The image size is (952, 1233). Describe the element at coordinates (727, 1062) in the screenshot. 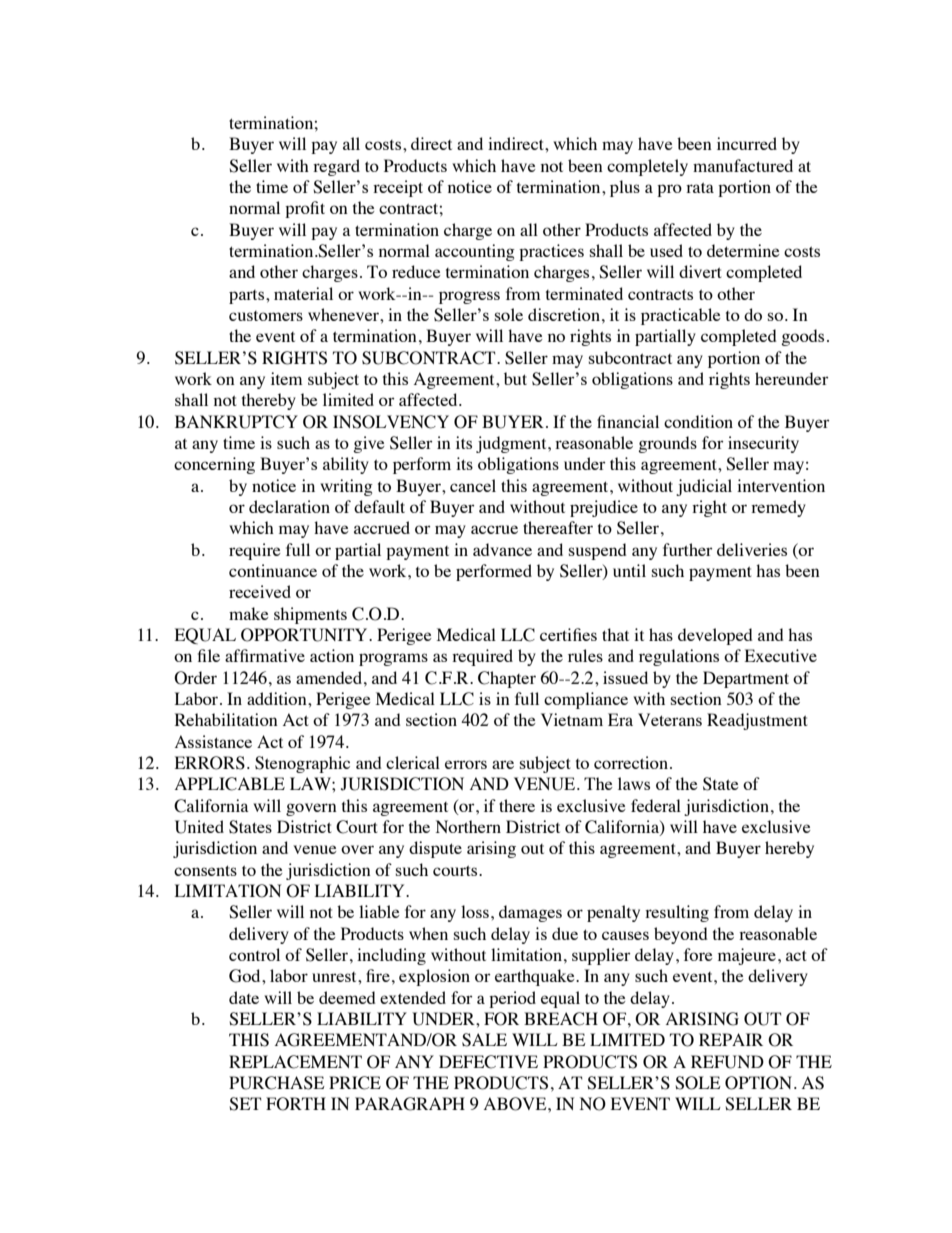

I see `REFUND` at that location.
